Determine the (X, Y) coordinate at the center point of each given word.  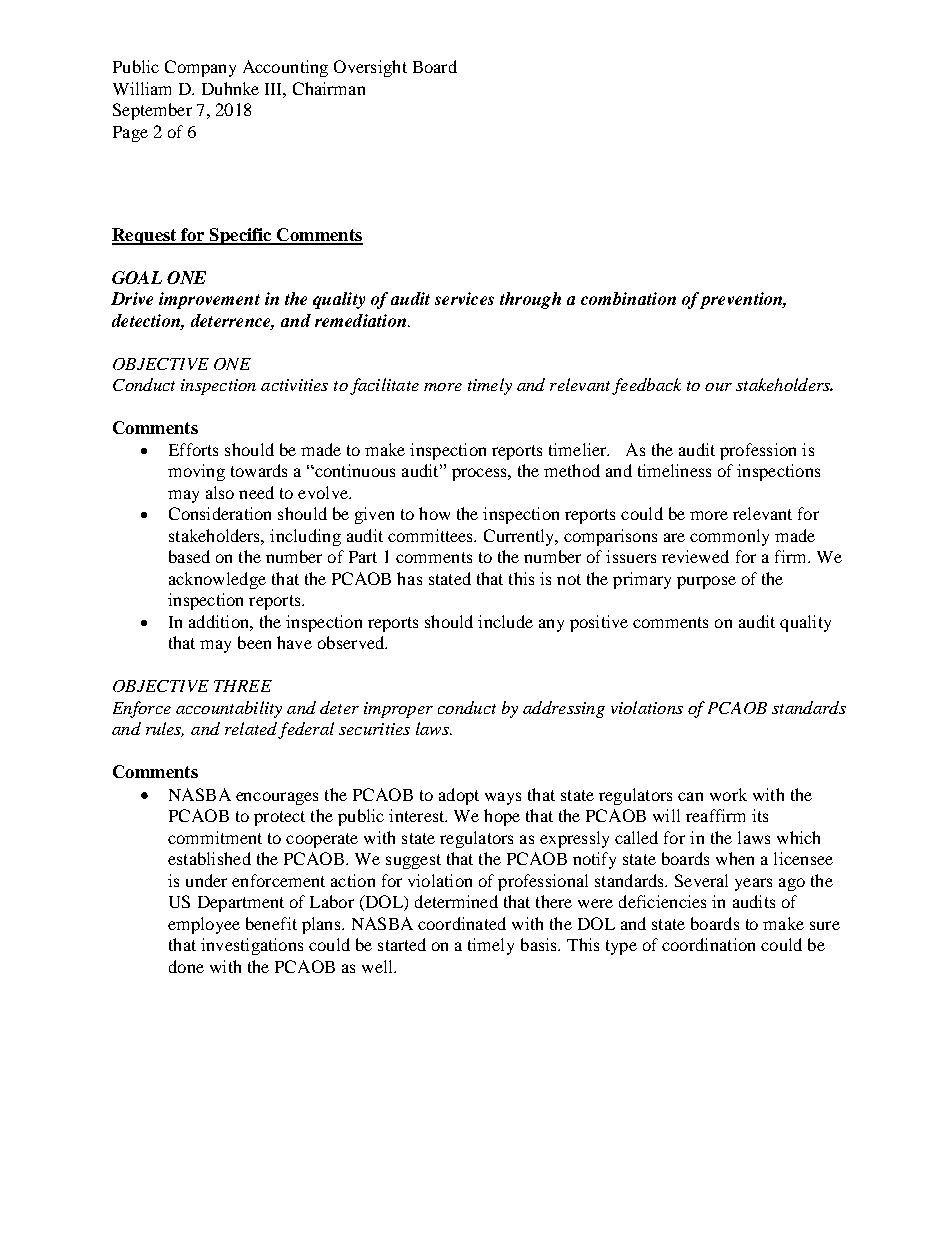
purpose (706, 582)
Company (200, 68)
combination (628, 298)
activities (294, 385)
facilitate (384, 386)
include (505, 621)
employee (204, 925)
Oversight (370, 68)
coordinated (462, 923)
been (254, 642)
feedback (646, 386)
